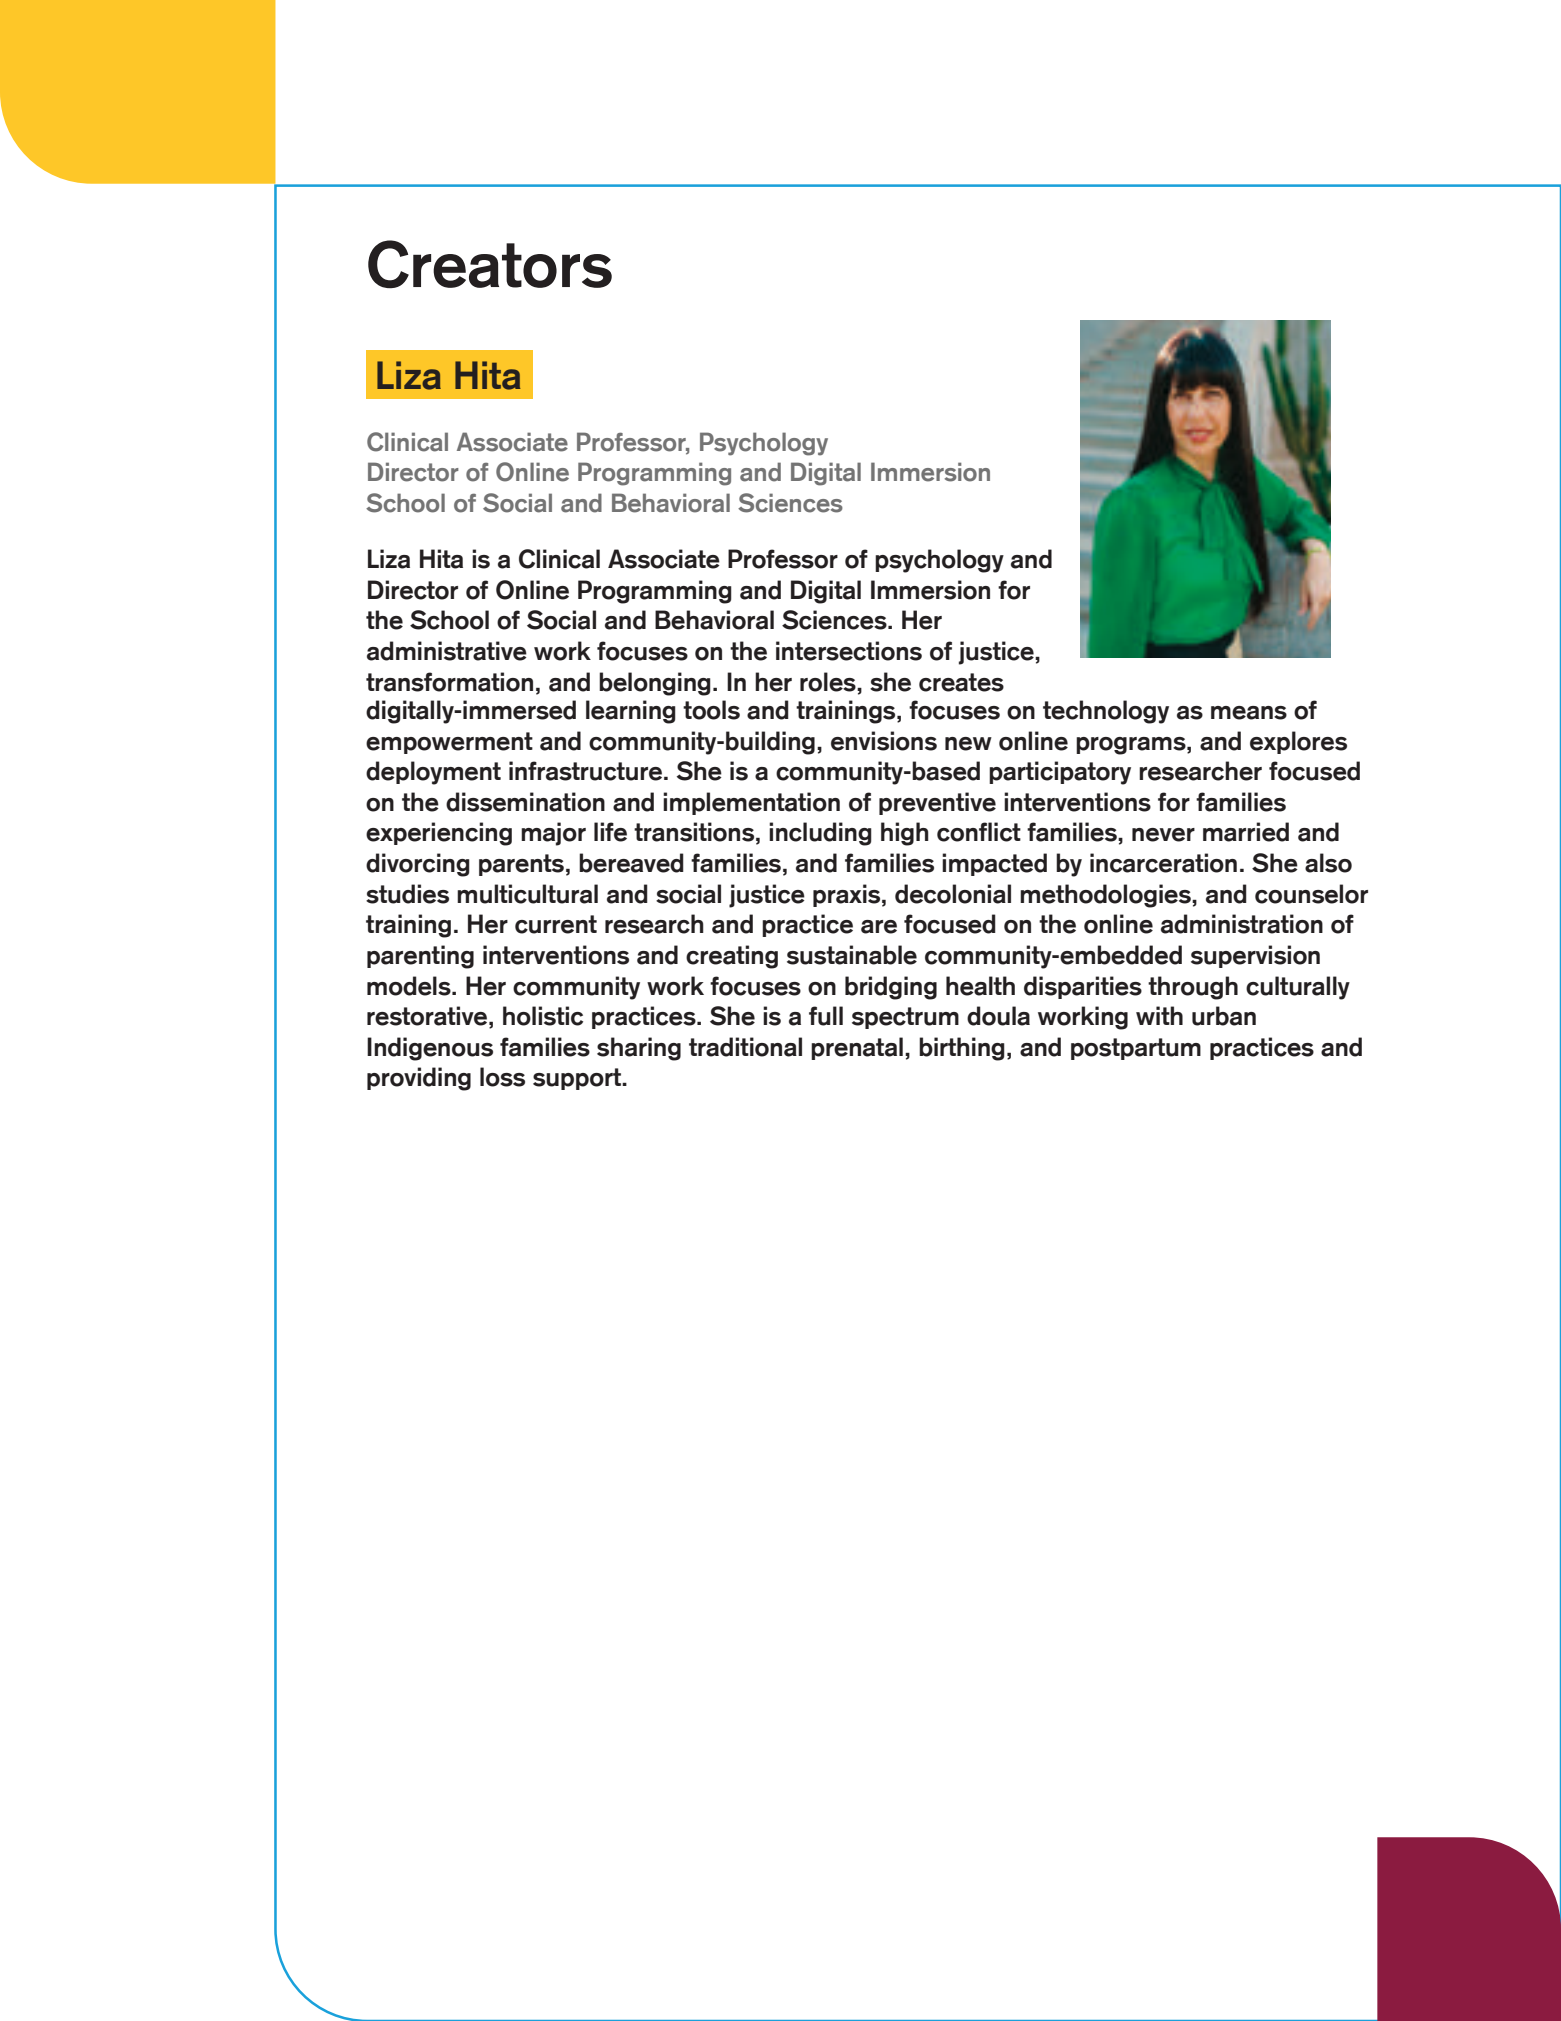 Image resolution: width=1561 pixels, height=2021 pixels. What do you see at coordinates (449, 682) in the document?
I see `transformation` at bounding box center [449, 682].
